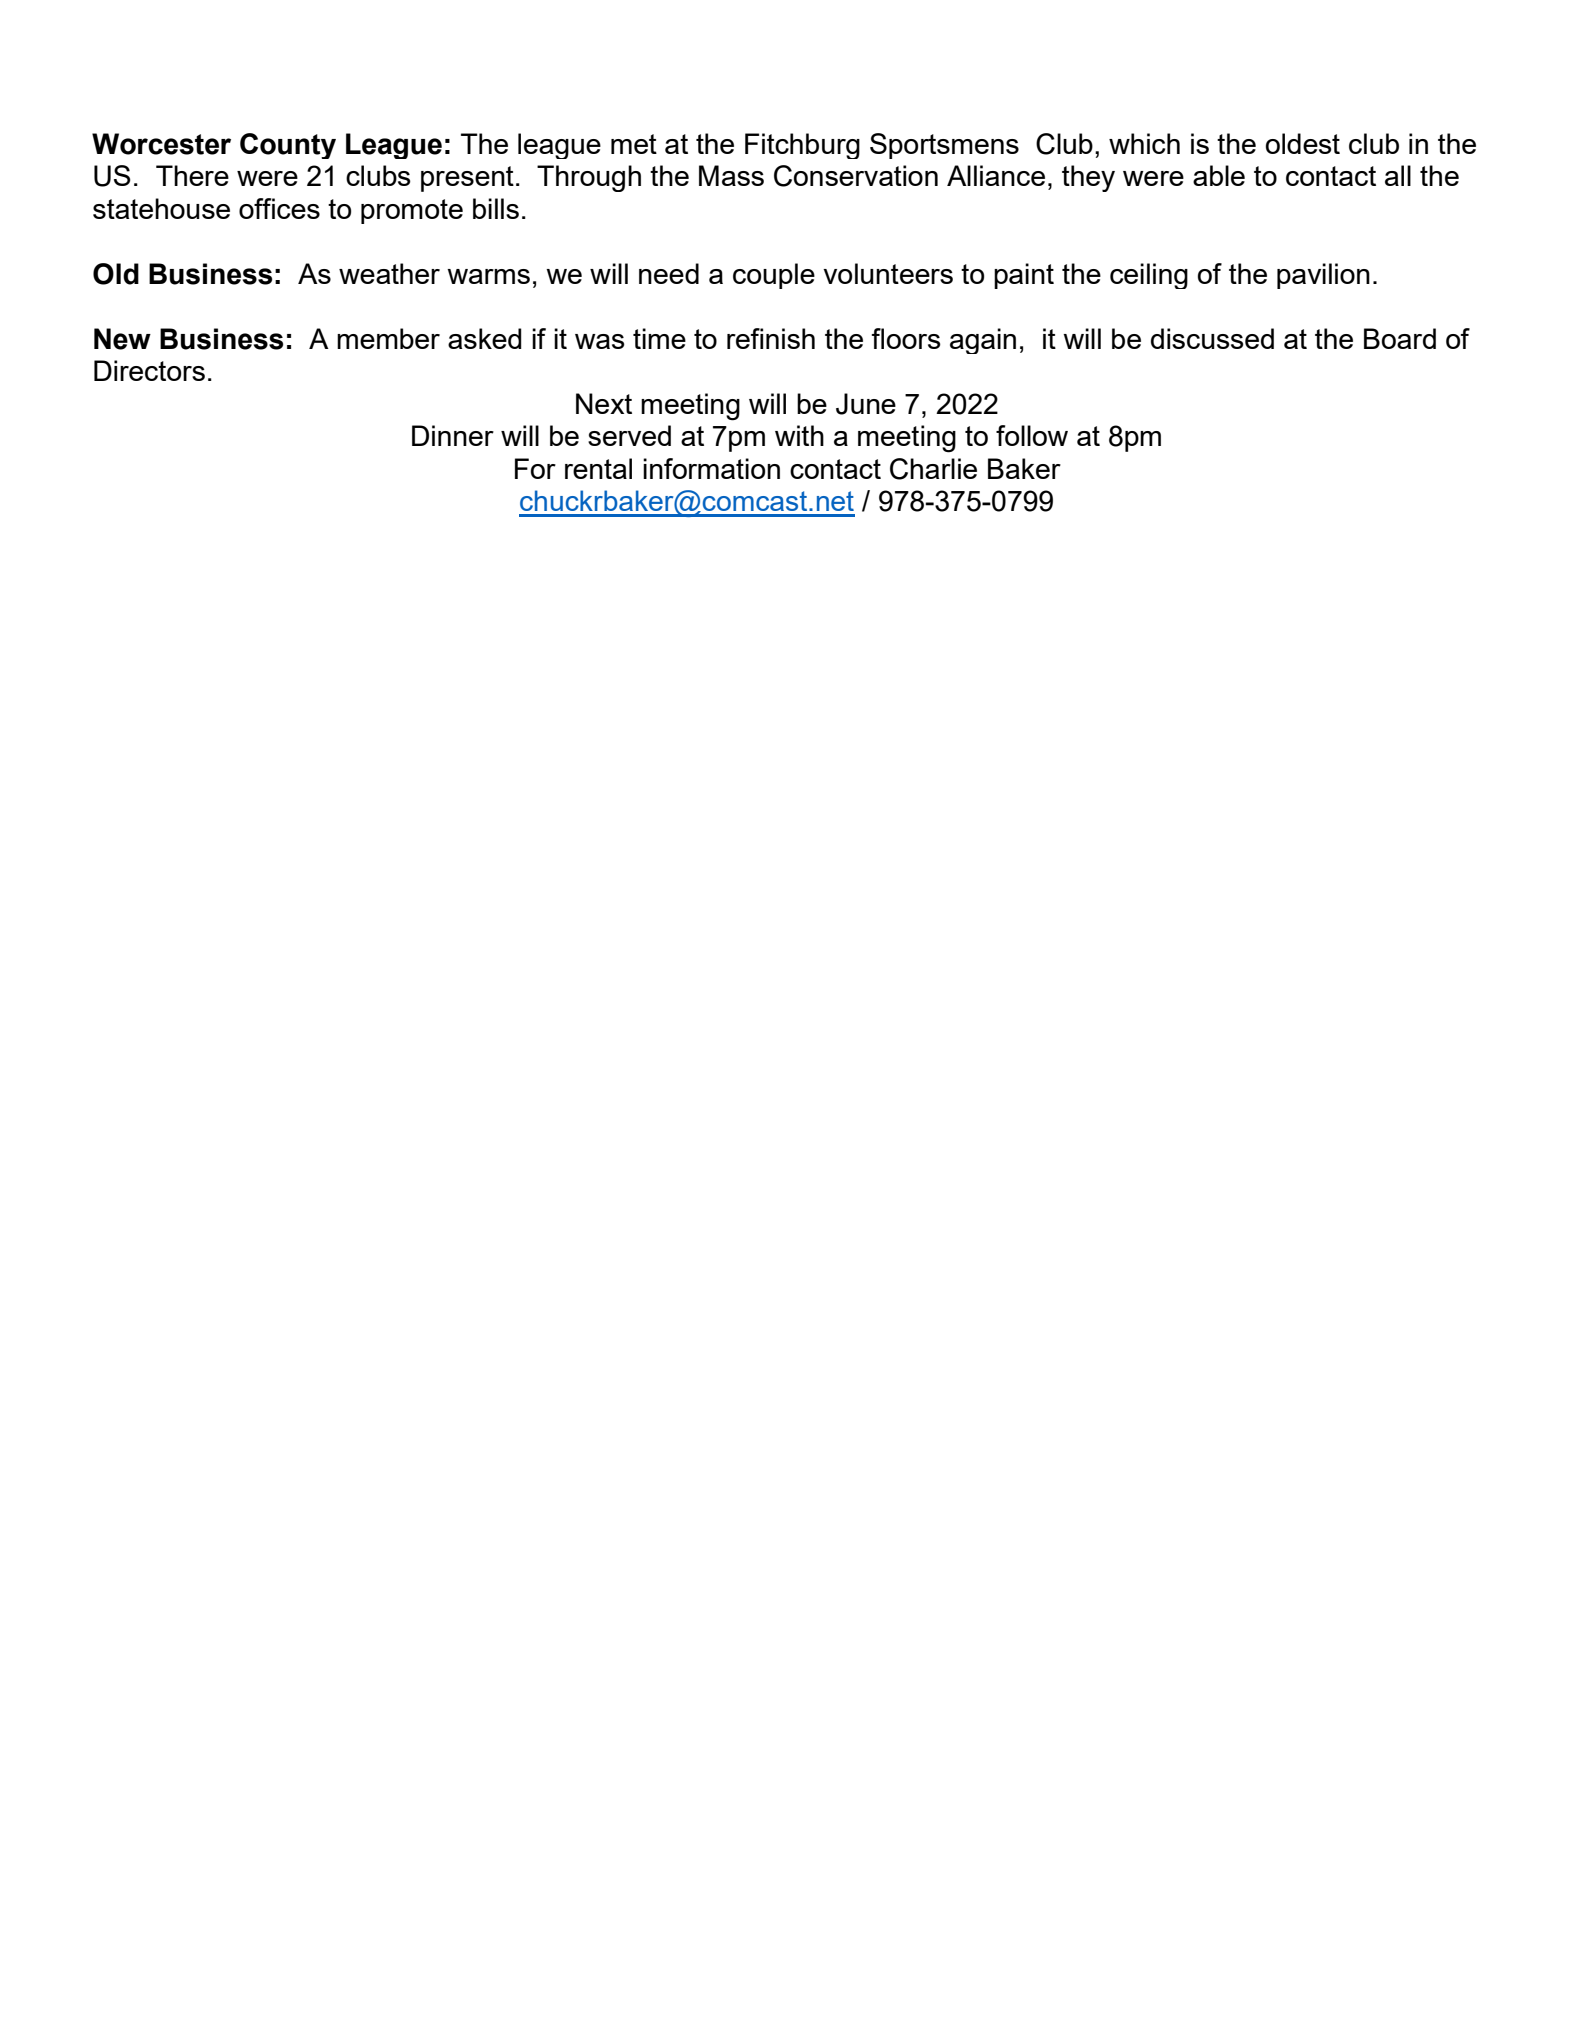  I want to click on couple, so click(774, 276).
